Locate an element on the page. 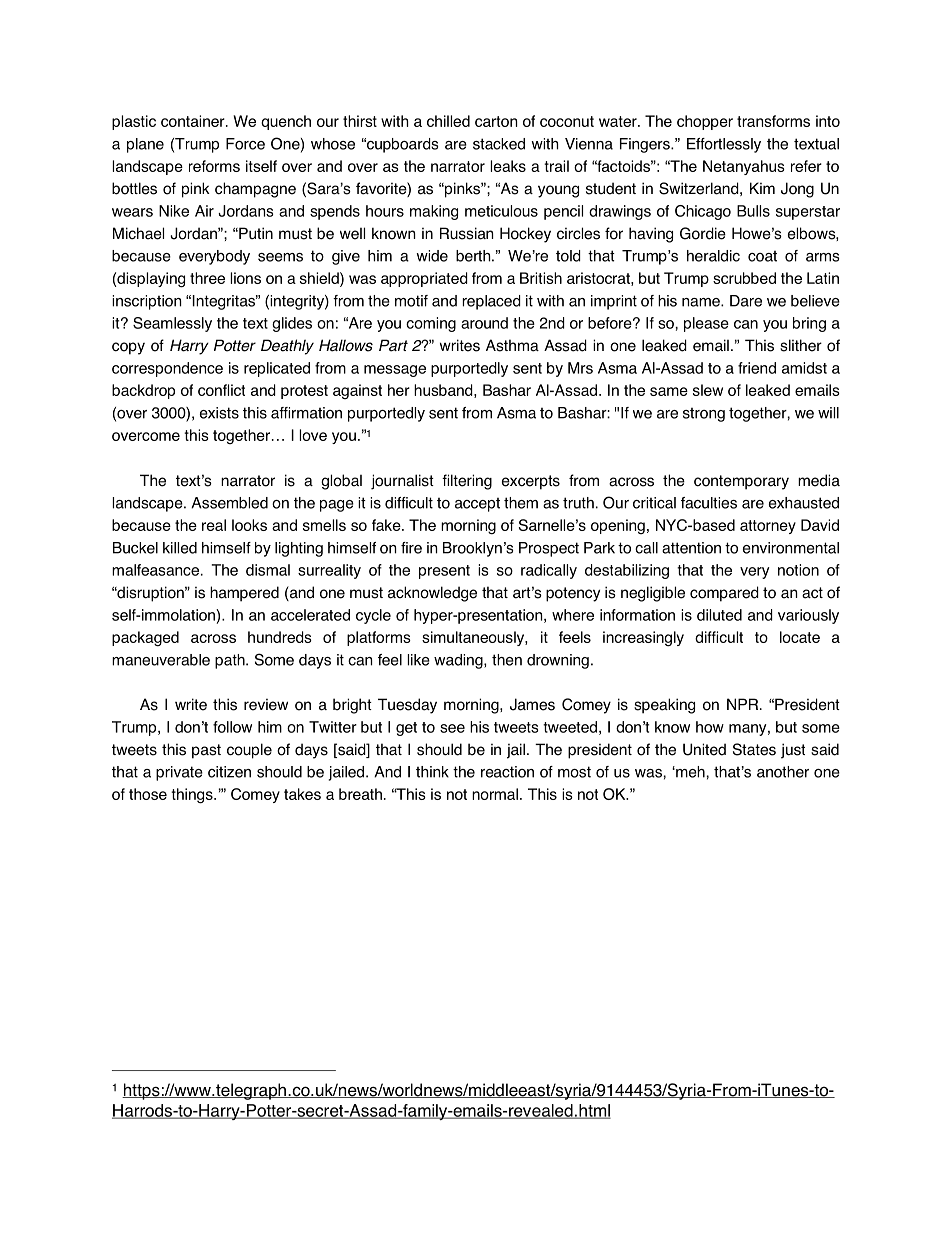 Image resolution: width=952 pixels, height=1233 pixels. replaced is located at coordinates (491, 302).
